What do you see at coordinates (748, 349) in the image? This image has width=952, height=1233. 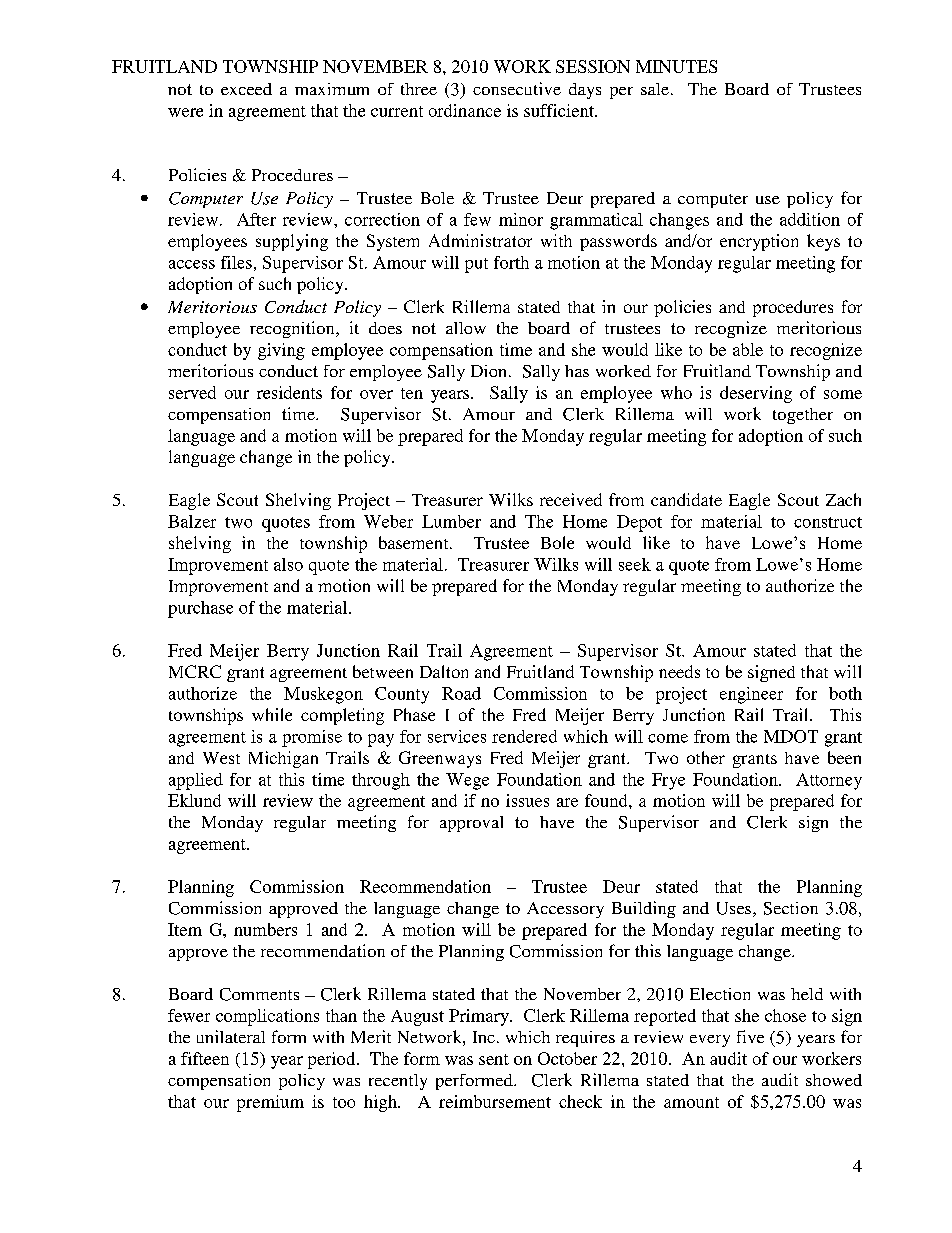 I see `able` at bounding box center [748, 349].
